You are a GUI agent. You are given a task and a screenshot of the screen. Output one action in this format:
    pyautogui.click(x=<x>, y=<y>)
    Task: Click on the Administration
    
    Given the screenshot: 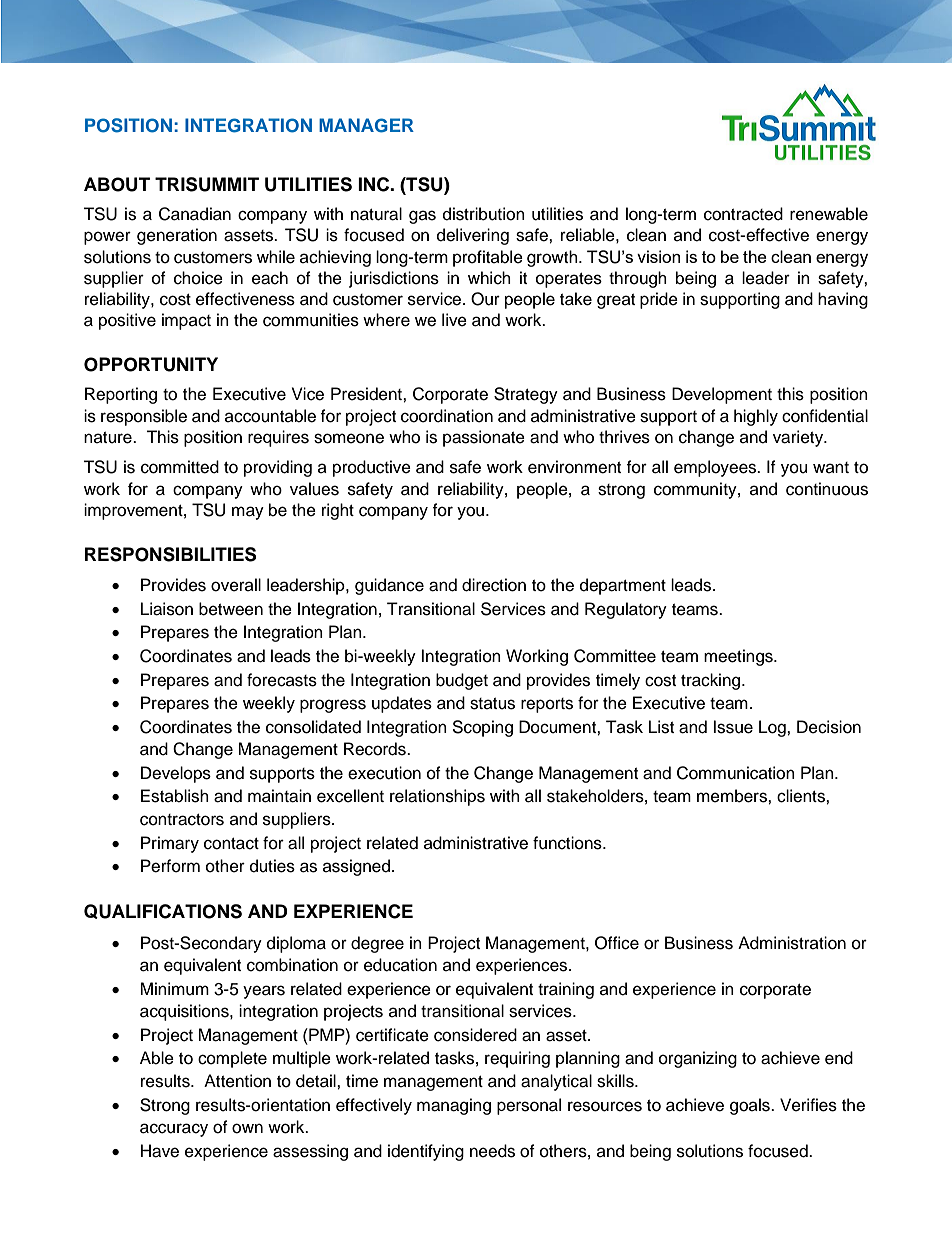 What is the action you would take?
    pyautogui.click(x=792, y=943)
